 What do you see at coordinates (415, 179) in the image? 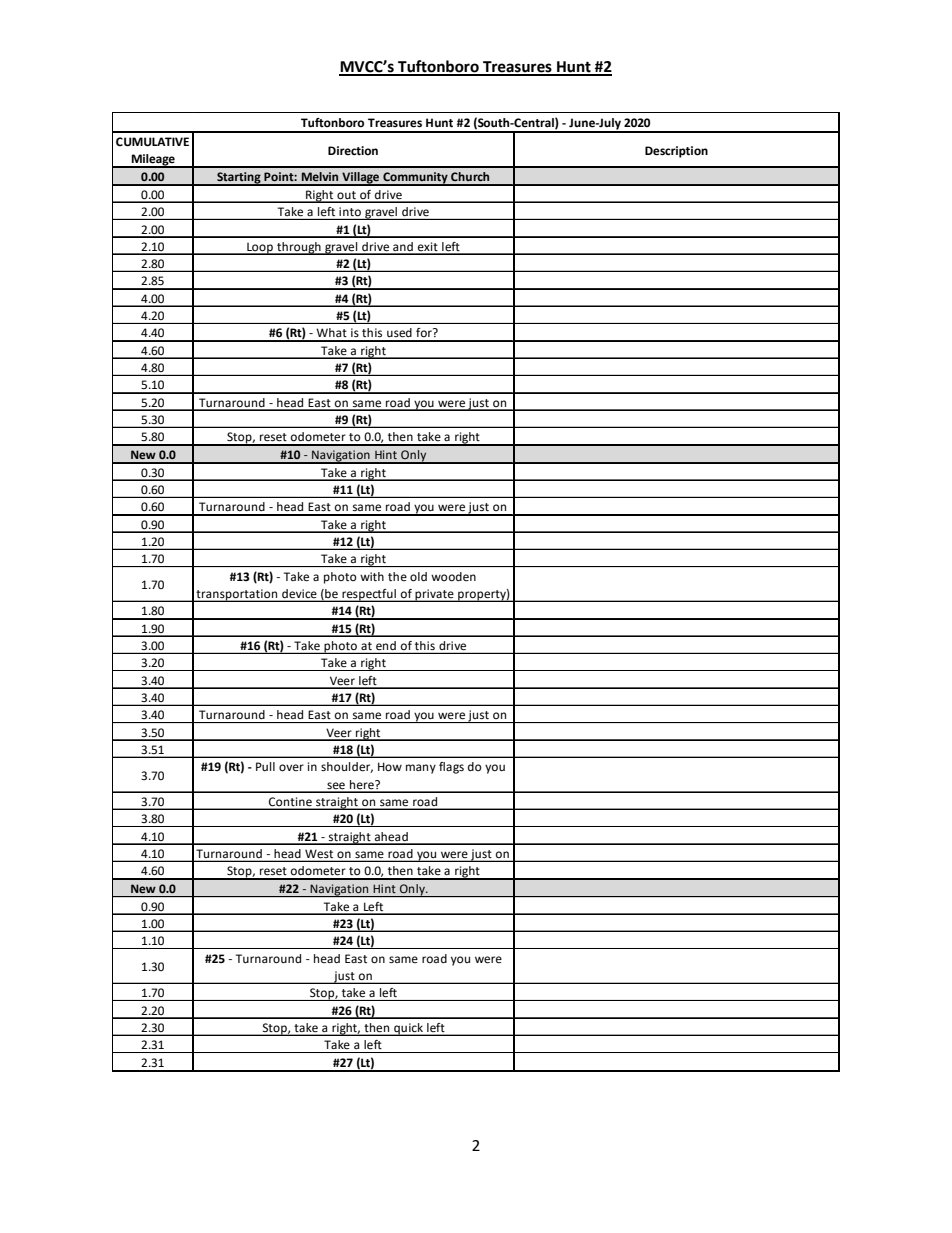
I see `Community` at bounding box center [415, 179].
